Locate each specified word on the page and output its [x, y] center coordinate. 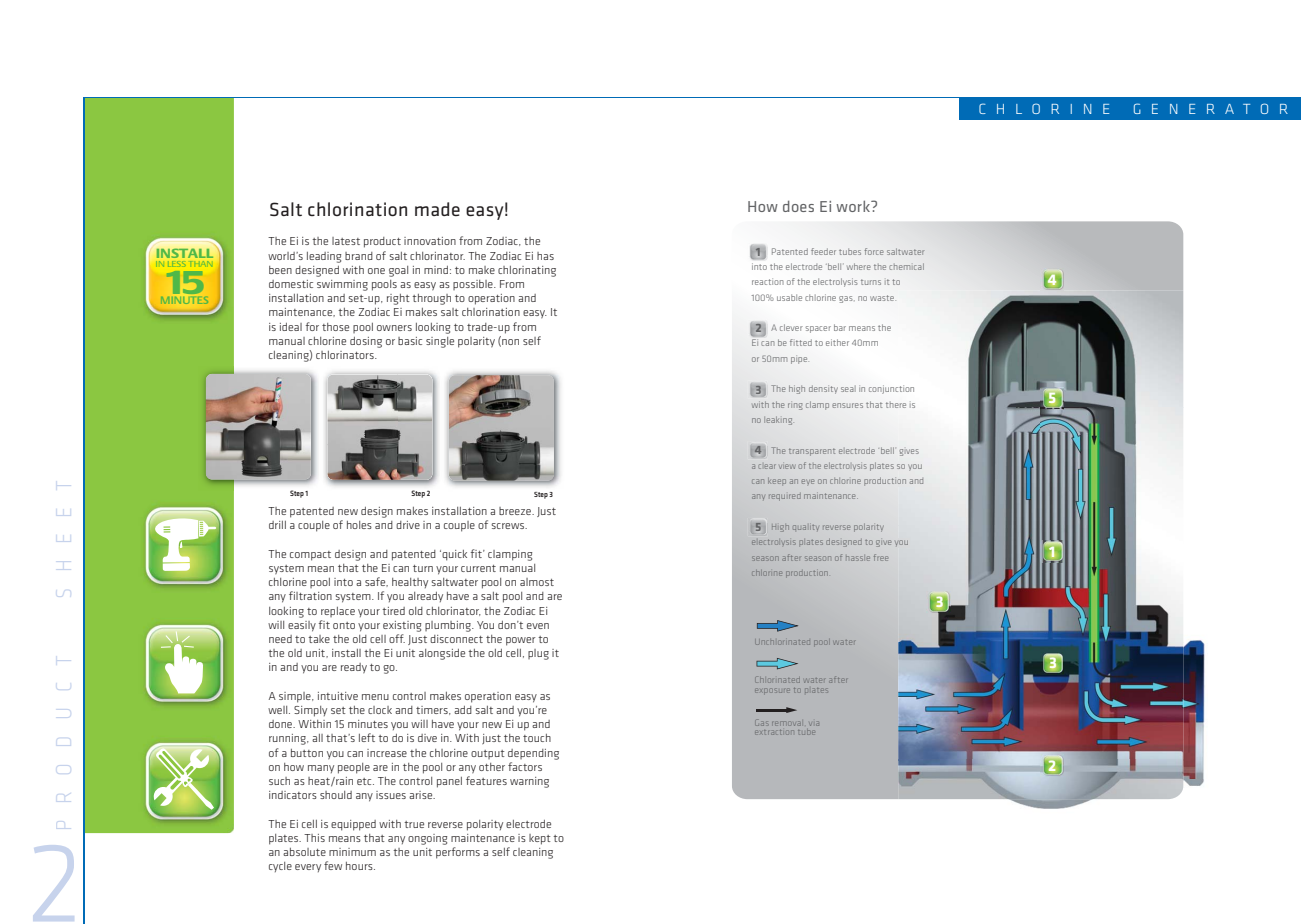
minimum [352, 852]
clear [767, 466]
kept [540, 839]
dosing [366, 342]
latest [346, 241]
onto [344, 625]
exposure [772, 690]
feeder [823, 251]
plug [538, 654]
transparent [812, 452]
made [437, 209]
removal [786, 723]
